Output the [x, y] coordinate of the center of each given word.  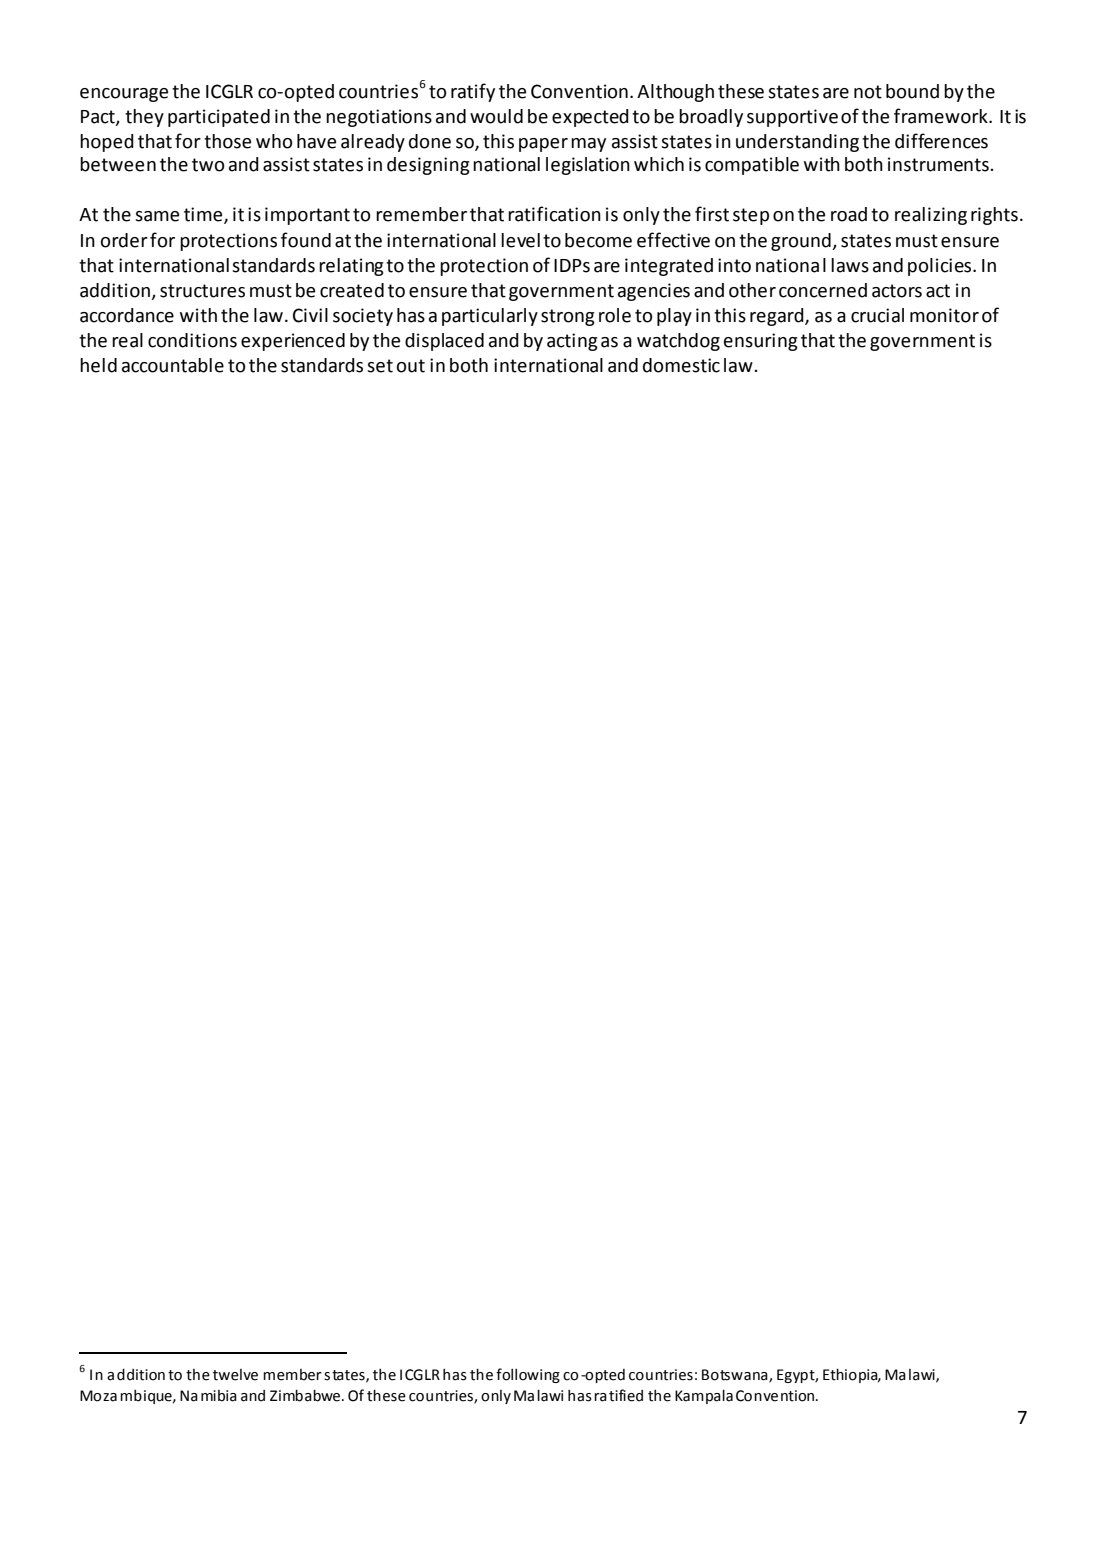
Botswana [736, 1376]
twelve [235, 1375]
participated [219, 118]
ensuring [761, 342]
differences [941, 141]
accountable [173, 365]
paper [543, 145]
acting [572, 342]
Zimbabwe [305, 1396]
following [528, 1375]
